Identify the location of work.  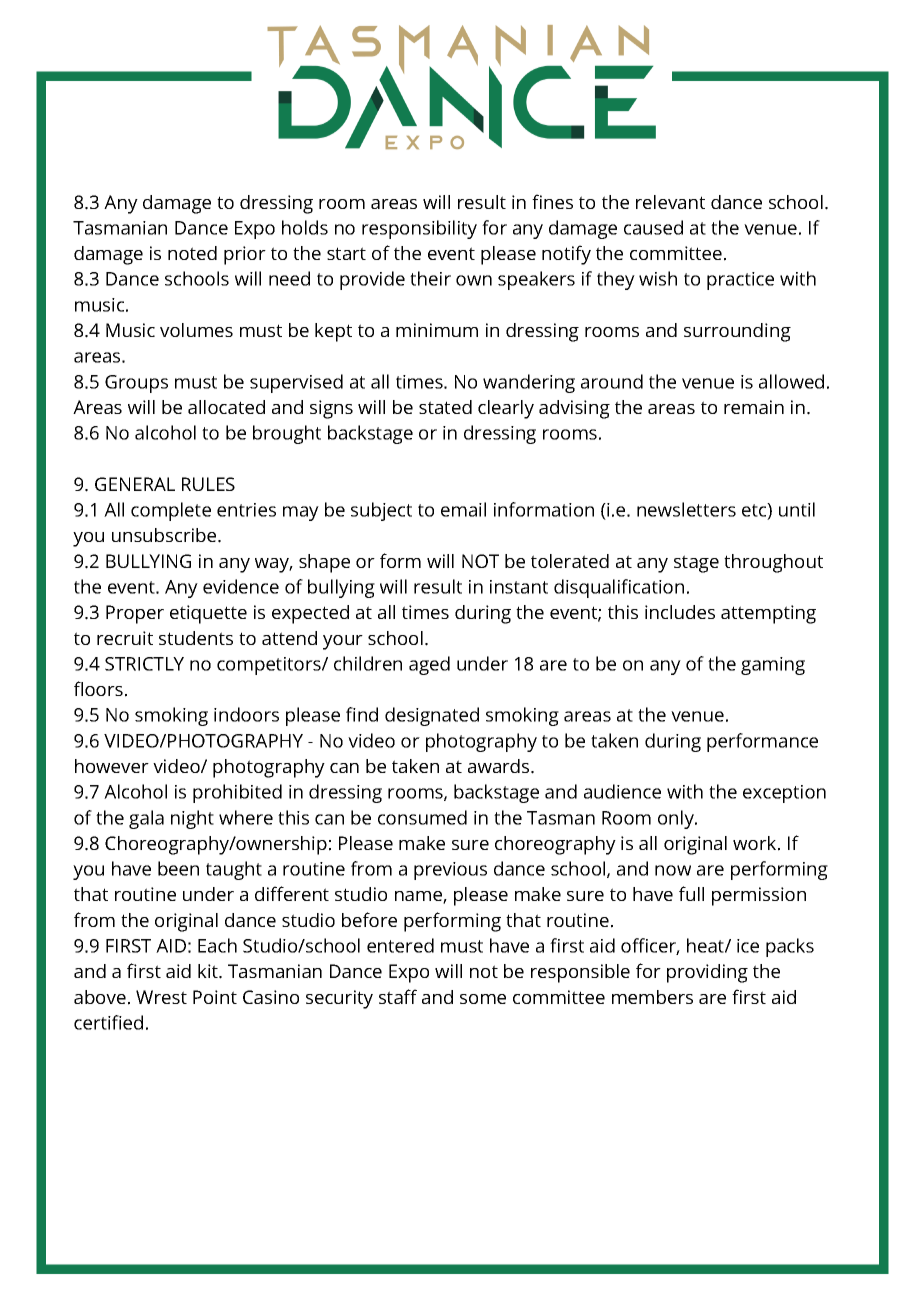
(754, 843).
